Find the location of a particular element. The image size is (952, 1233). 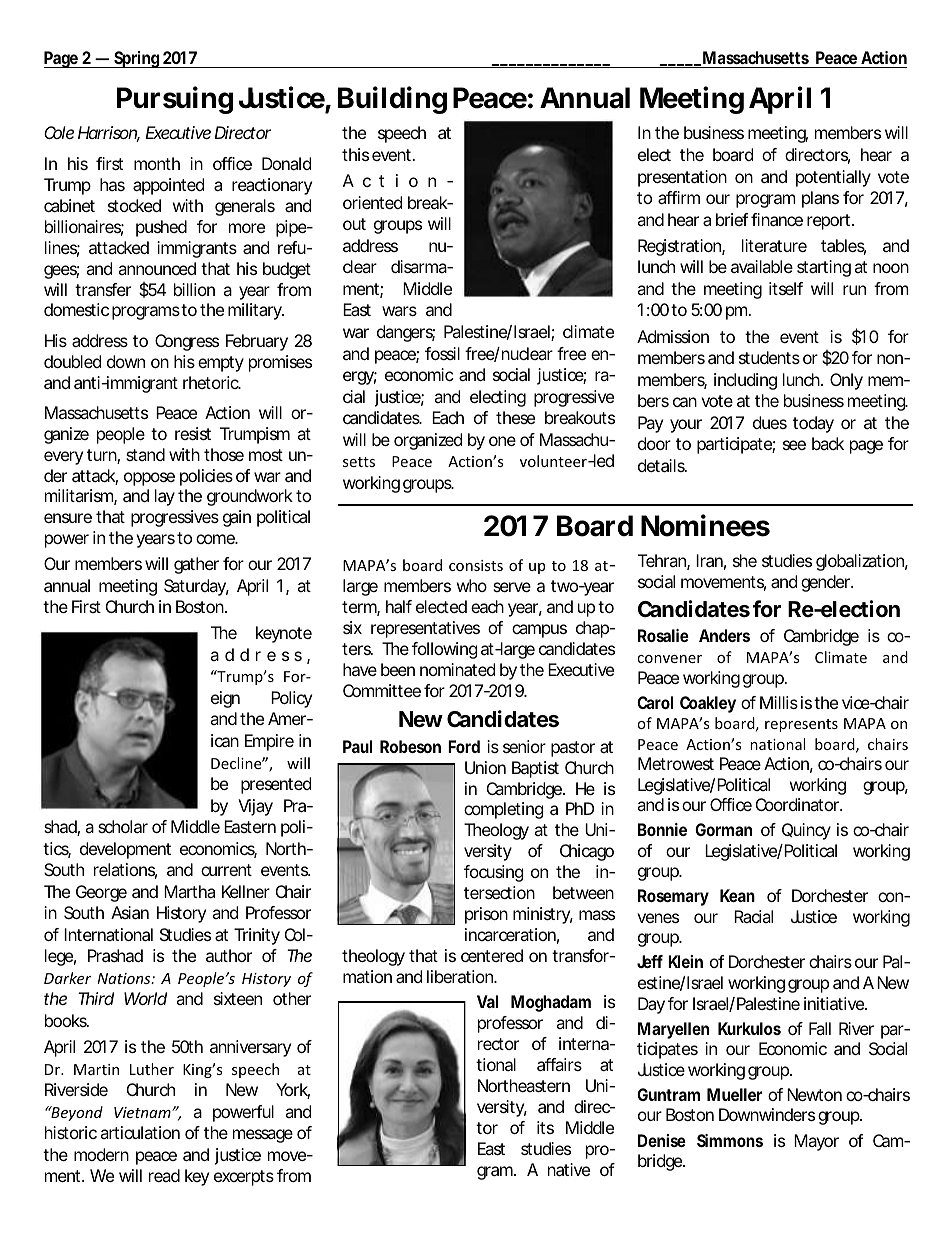

articulation is located at coordinates (140, 1132).
